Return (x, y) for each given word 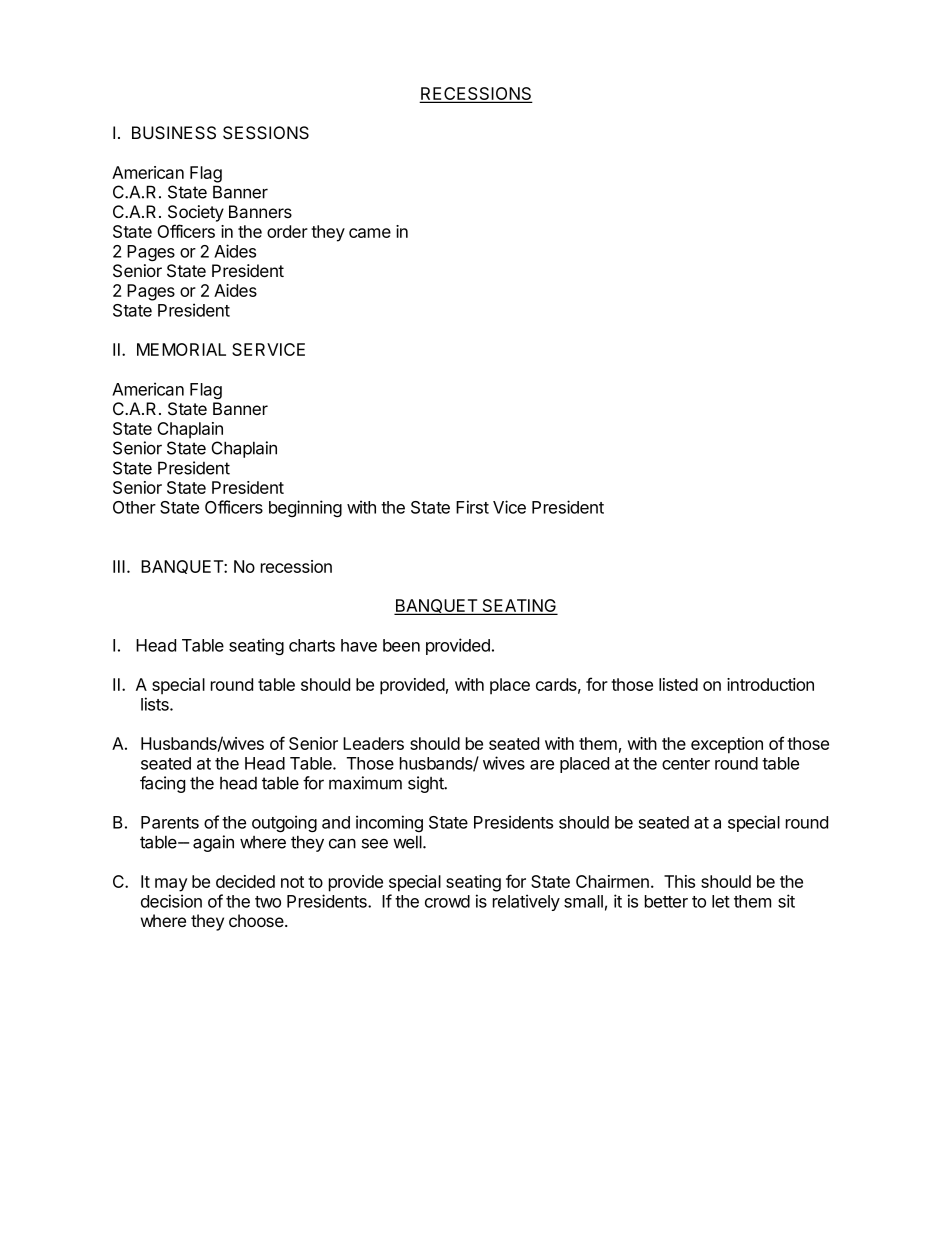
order (287, 231)
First (472, 507)
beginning (305, 508)
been (401, 645)
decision (171, 901)
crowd (447, 901)
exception (727, 745)
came (370, 233)
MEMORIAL (181, 349)
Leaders (373, 743)
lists (156, 704)
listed (678, 684)
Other (134, 507)
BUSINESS (174, 133)
